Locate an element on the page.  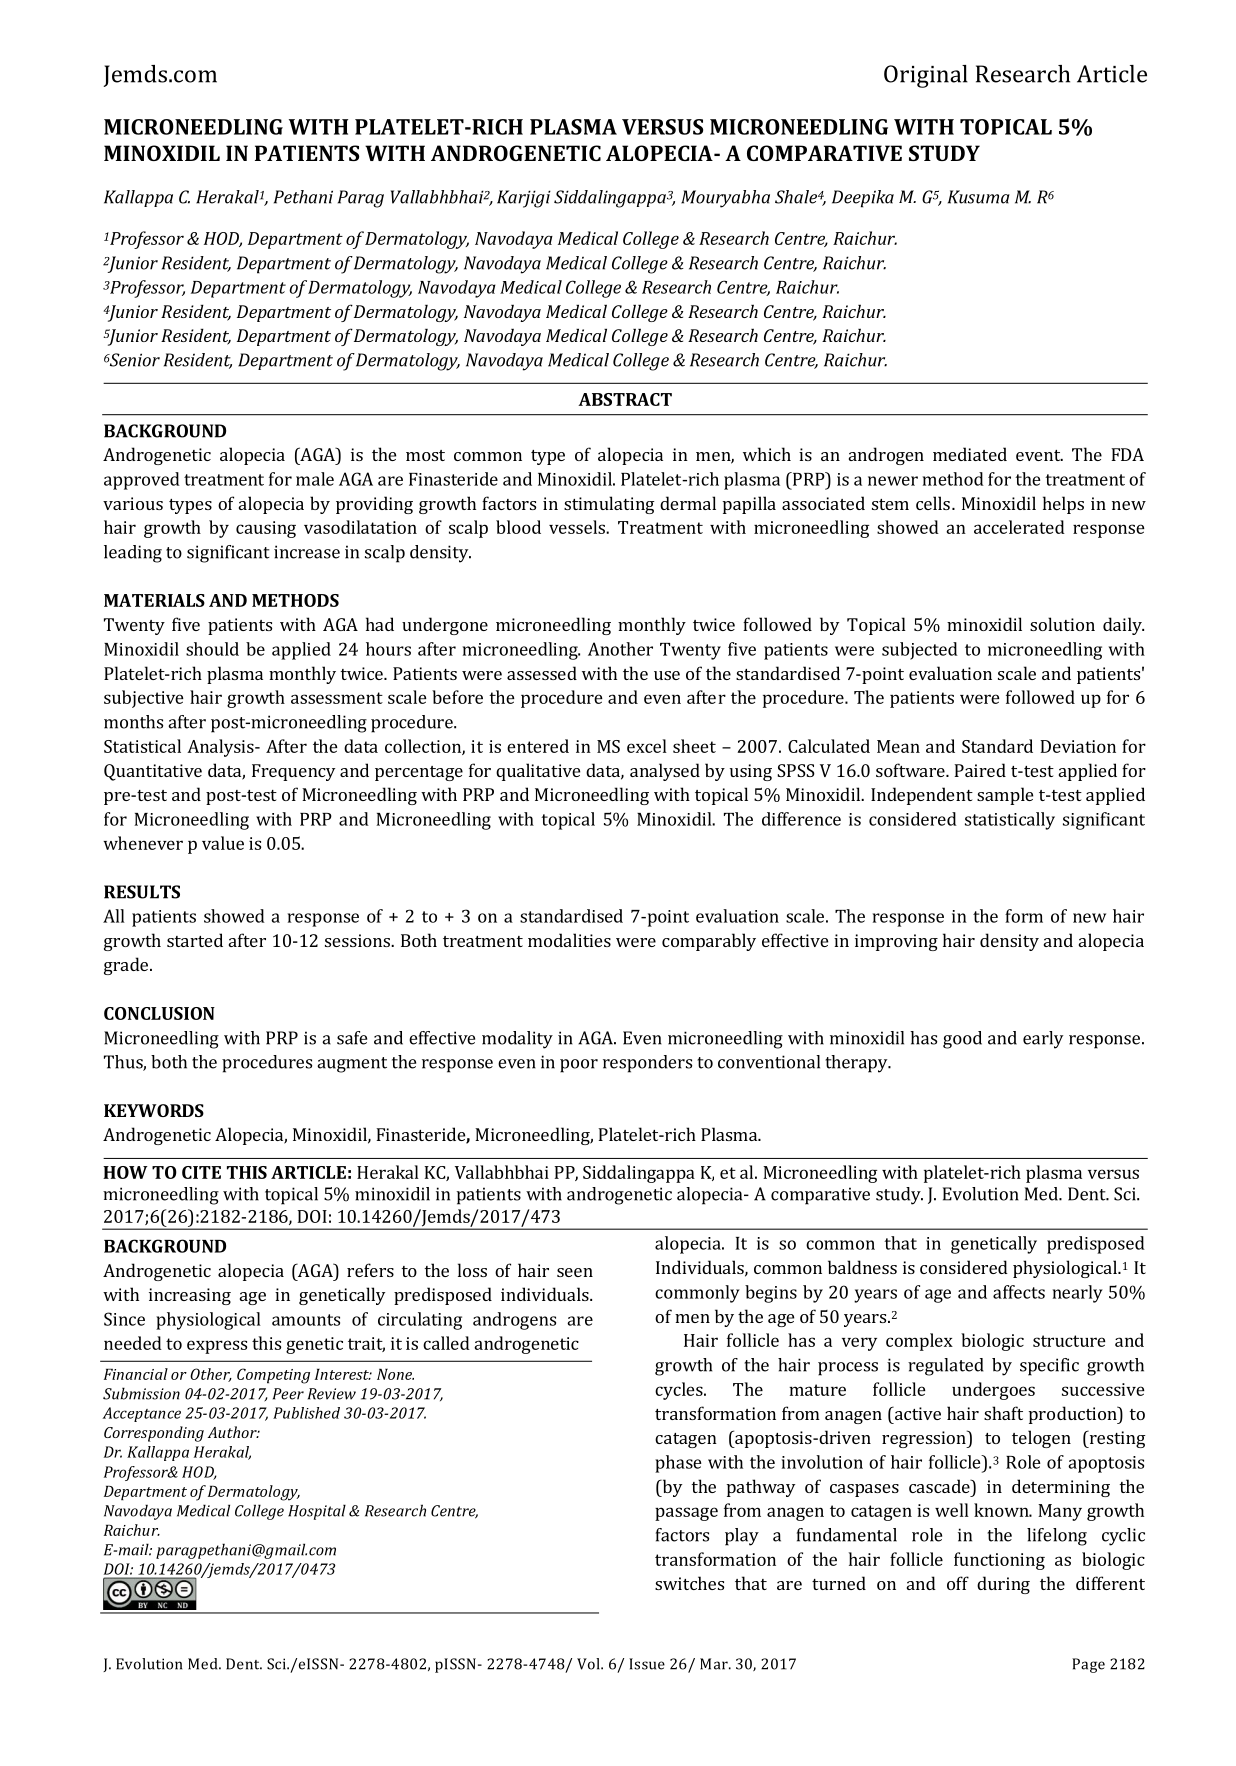
express is located at coordinates (217, 1347).
